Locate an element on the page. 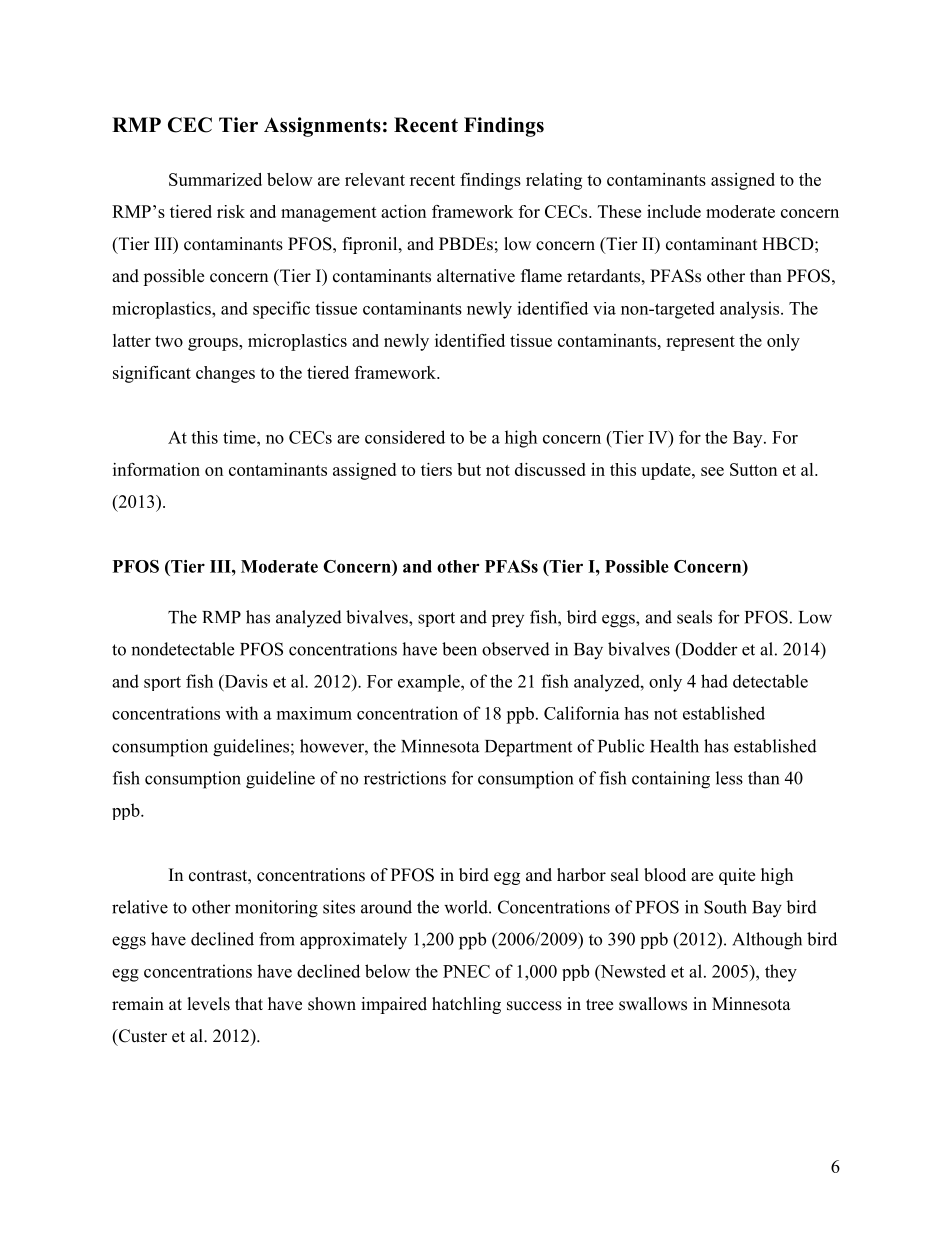 This page has height=1233, width=952. Summarized is located at coordinates (215, 179).
